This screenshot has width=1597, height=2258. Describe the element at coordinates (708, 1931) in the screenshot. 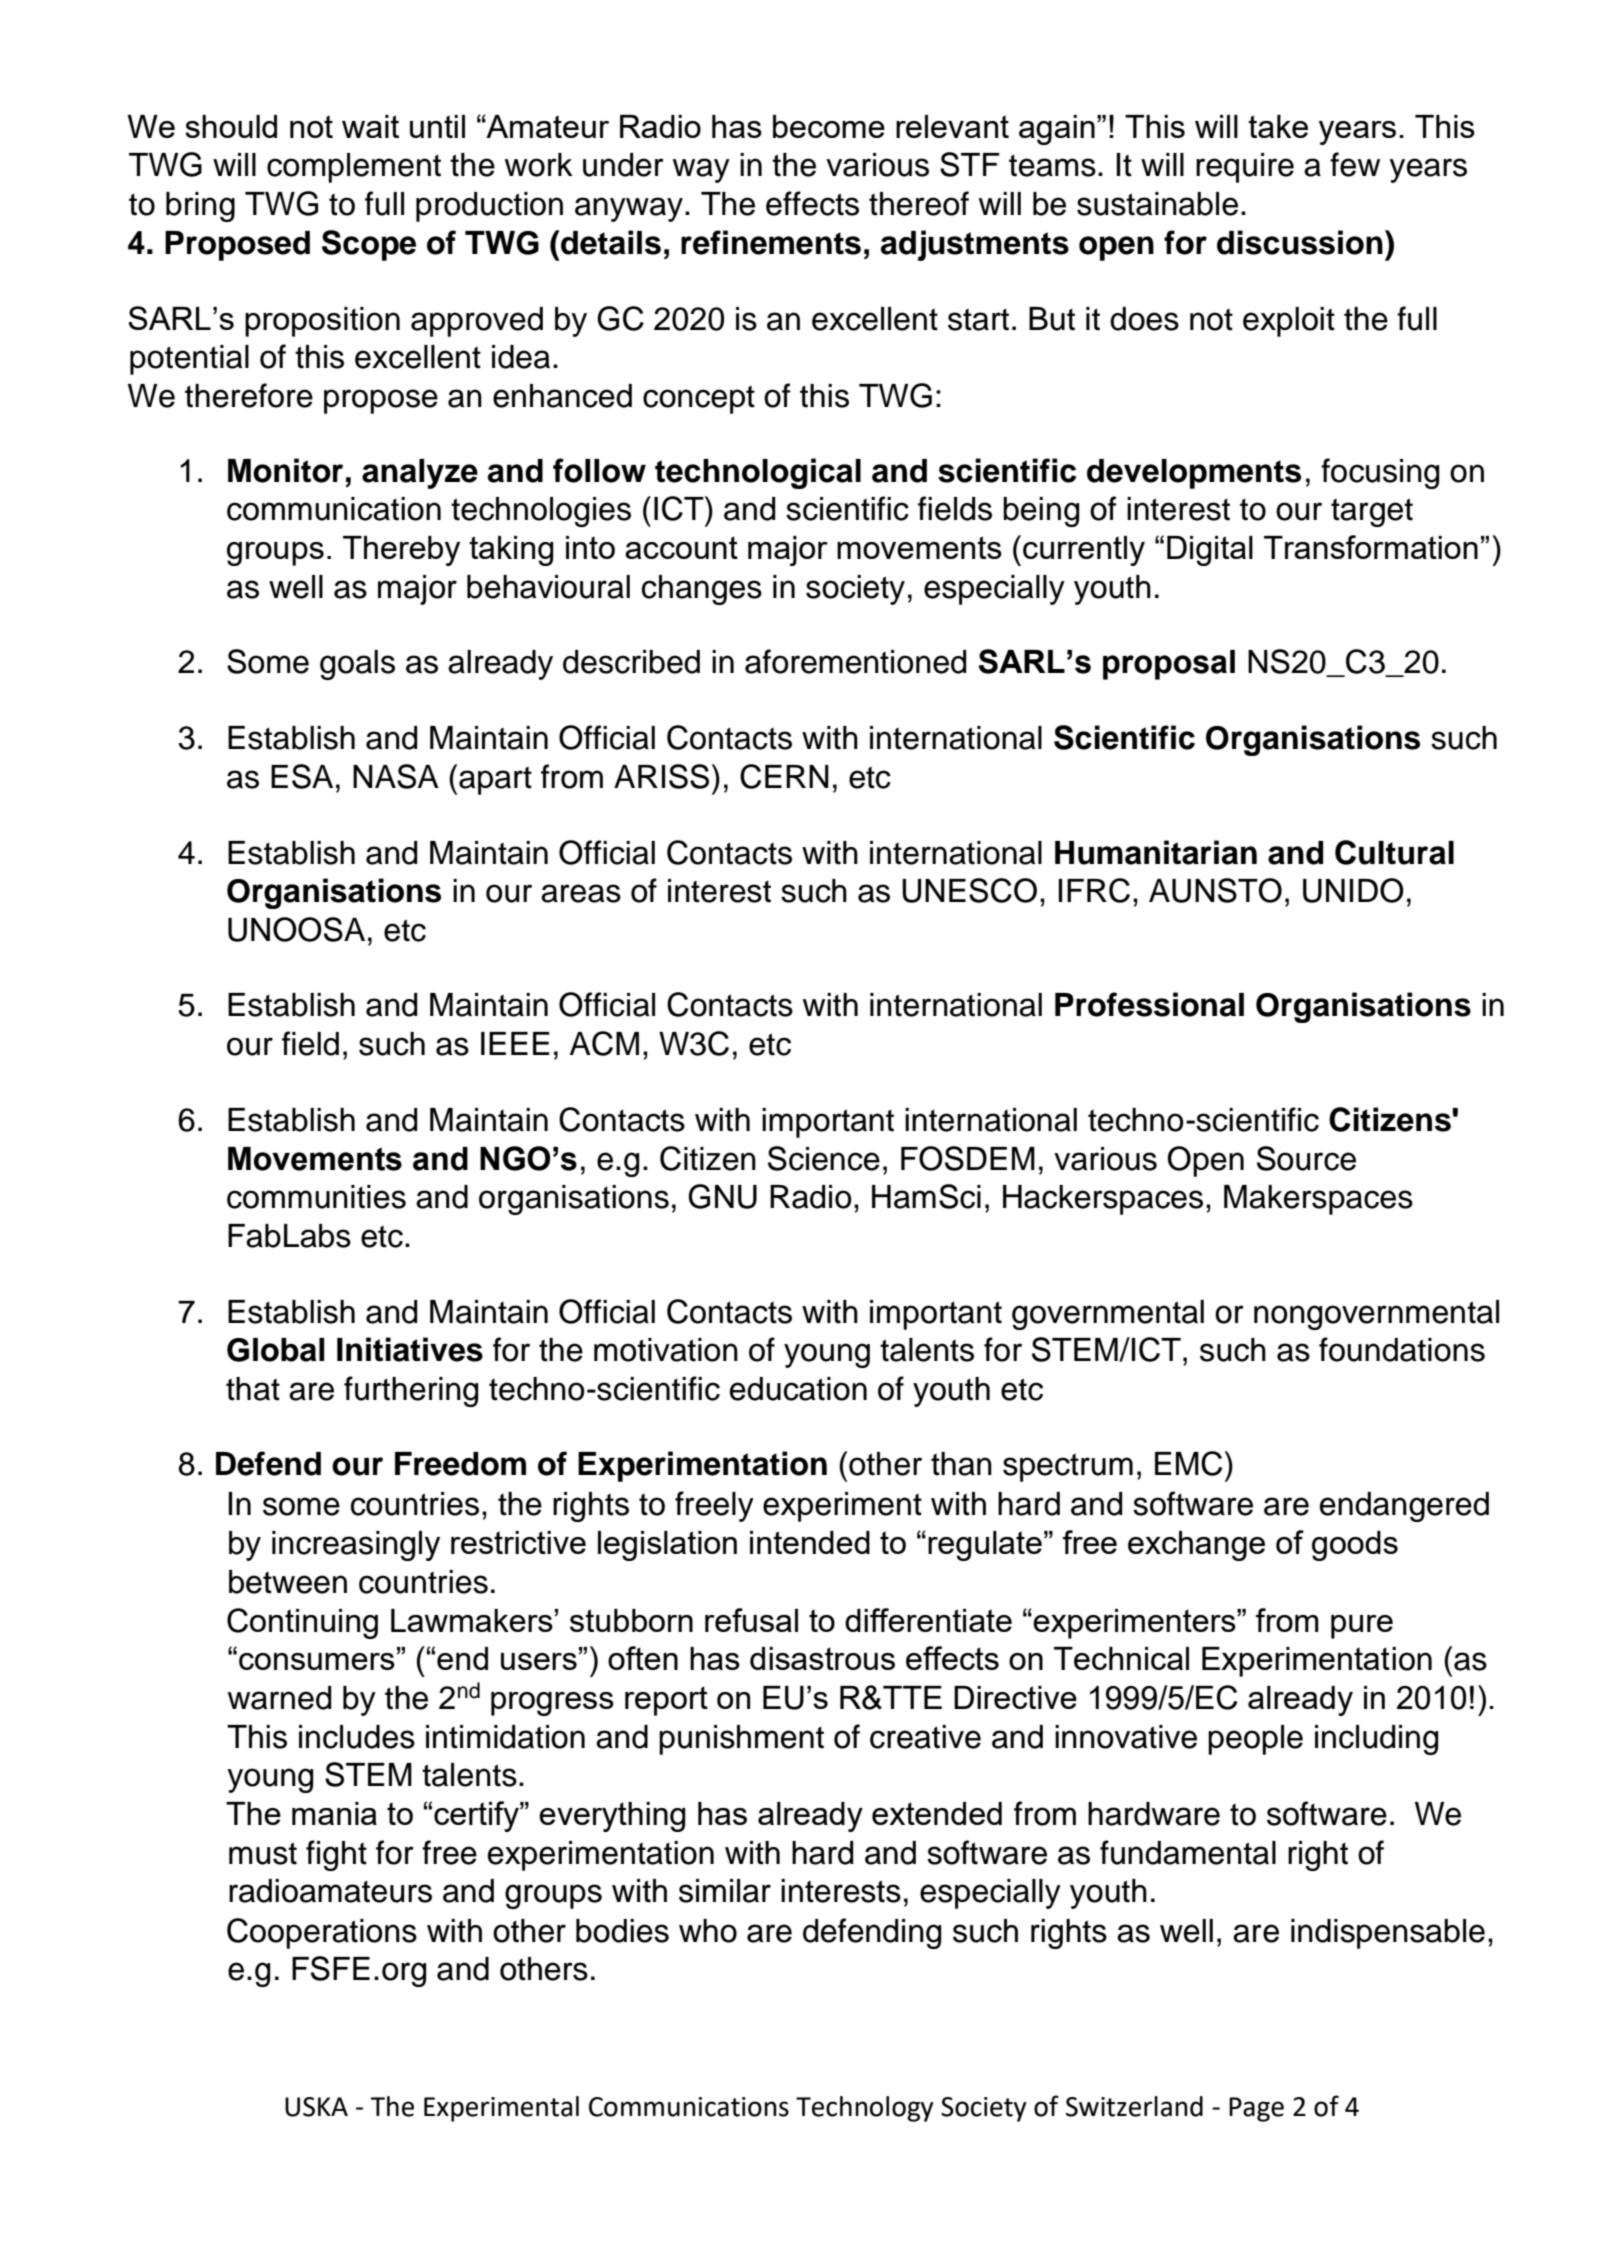

I see `who` at that location.
